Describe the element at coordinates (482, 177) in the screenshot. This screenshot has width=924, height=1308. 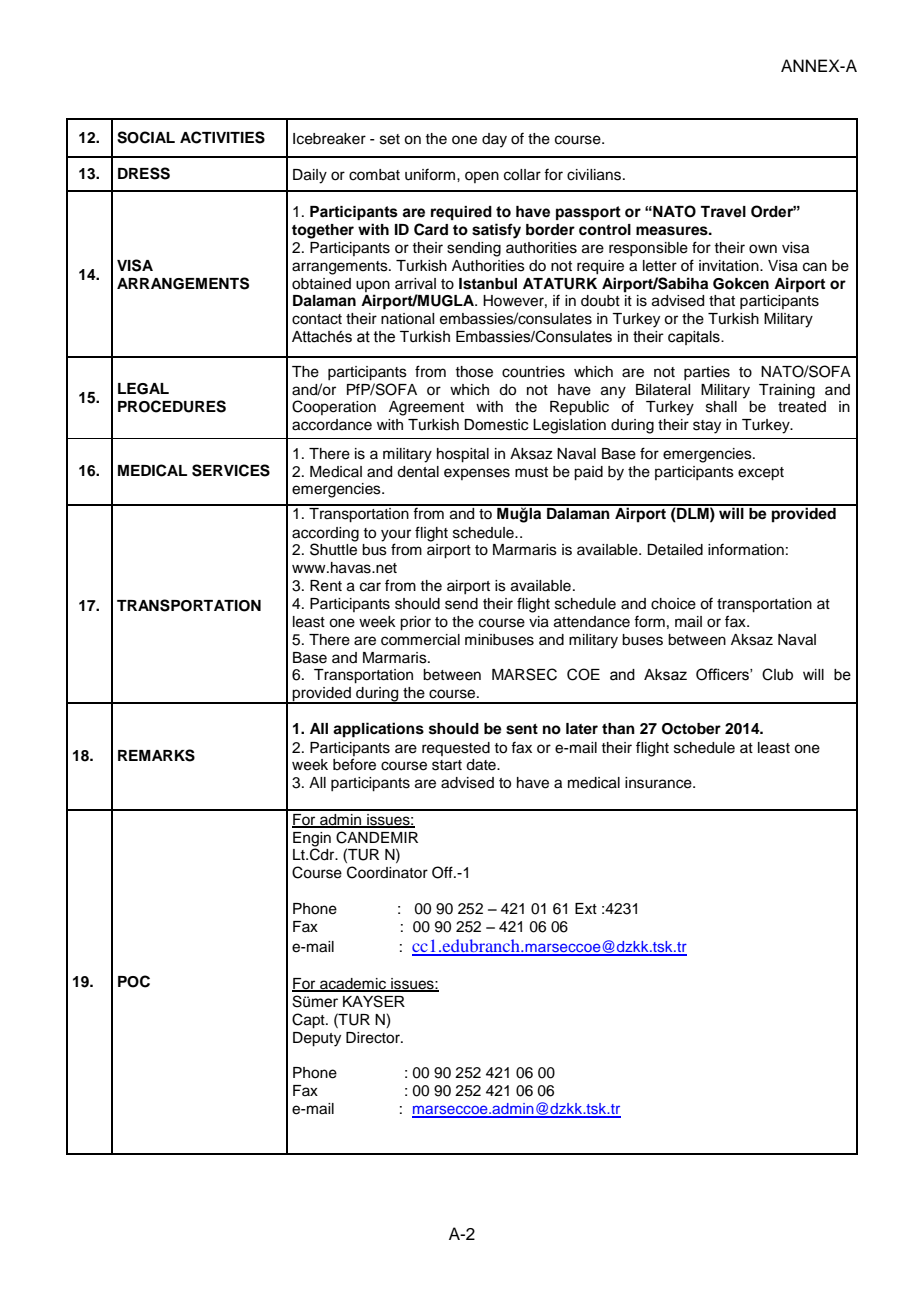
I see `open` at that location.
